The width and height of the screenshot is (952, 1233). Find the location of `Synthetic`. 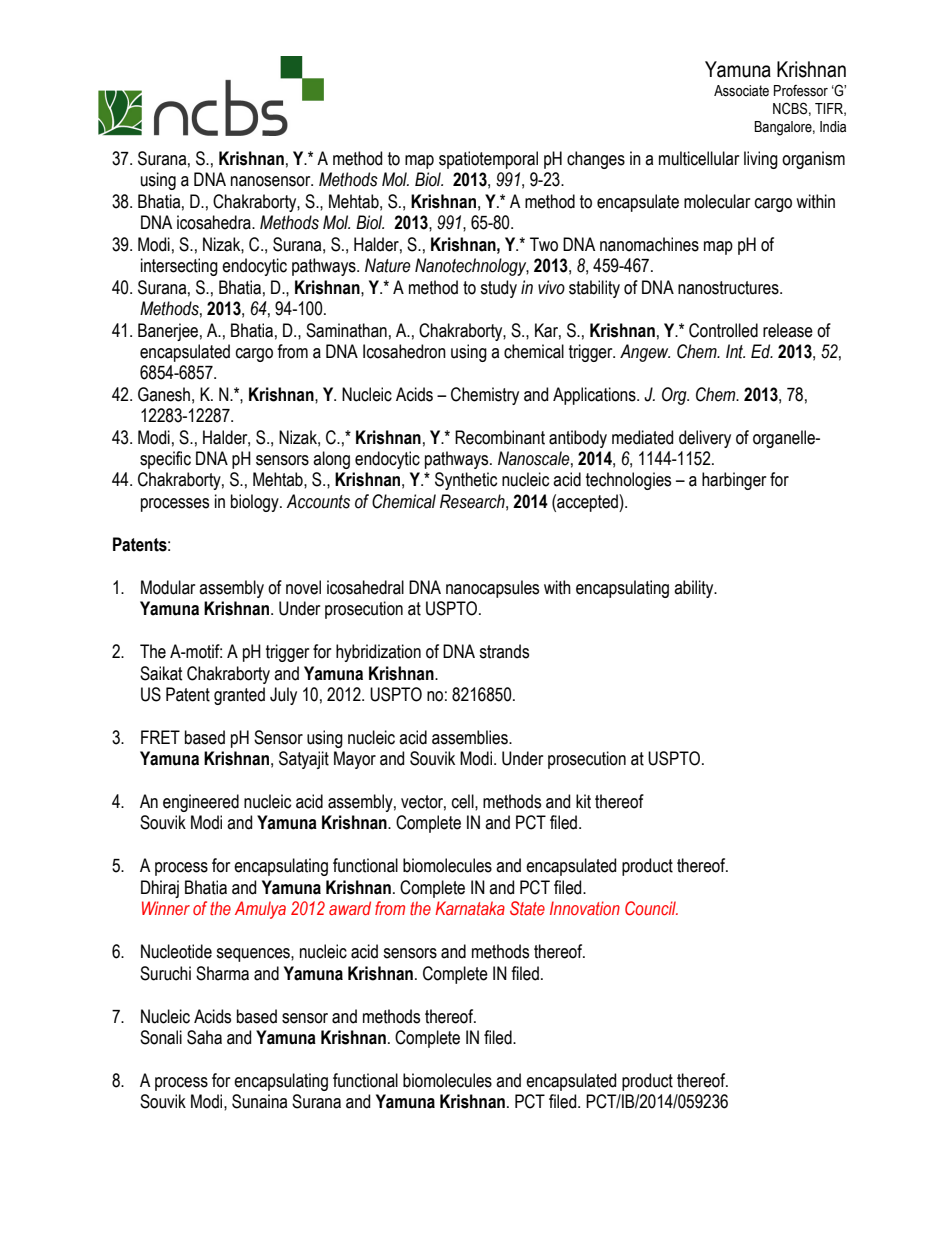

Synthetic is located at coordinates (466, 481).
